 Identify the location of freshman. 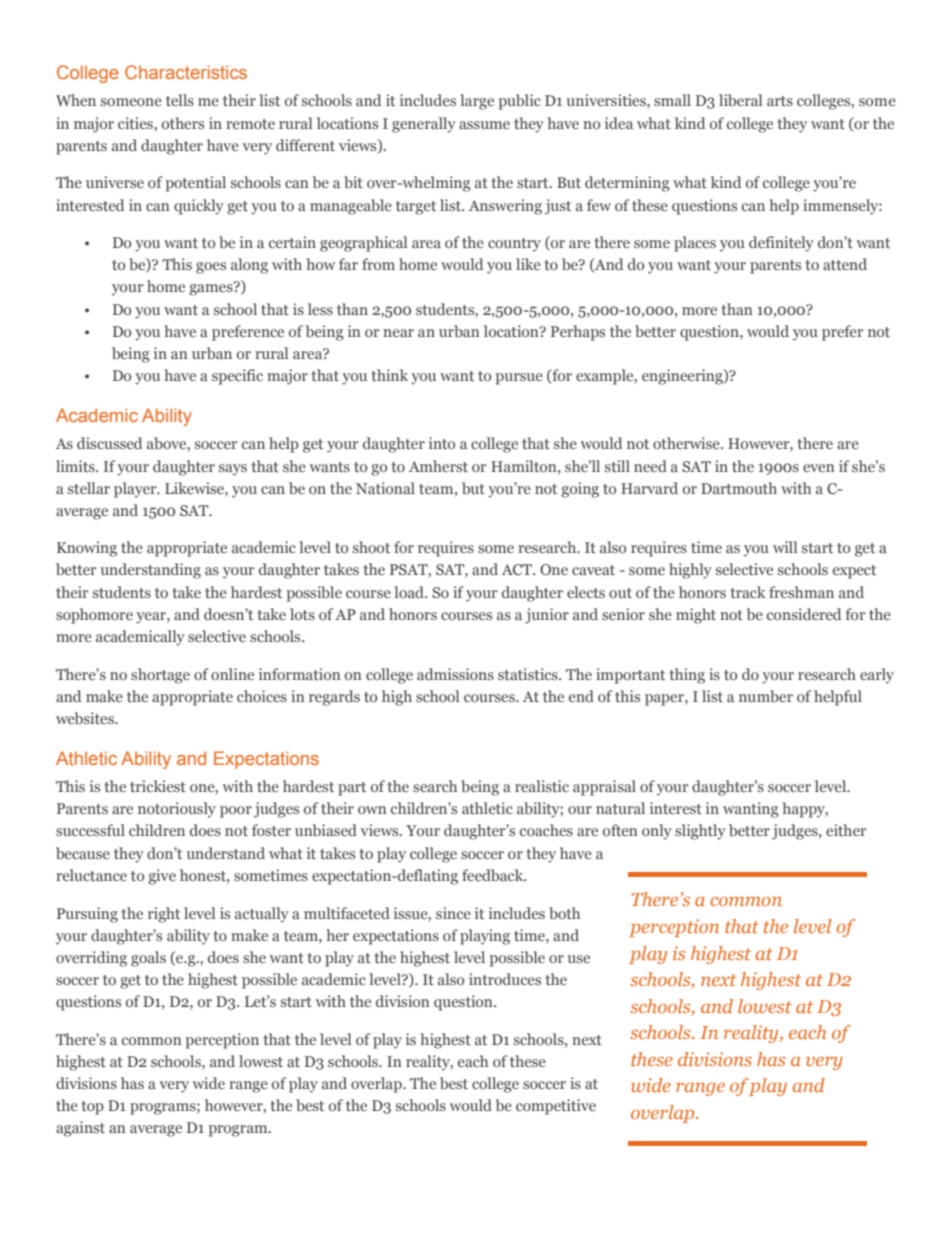
(801, 592).
